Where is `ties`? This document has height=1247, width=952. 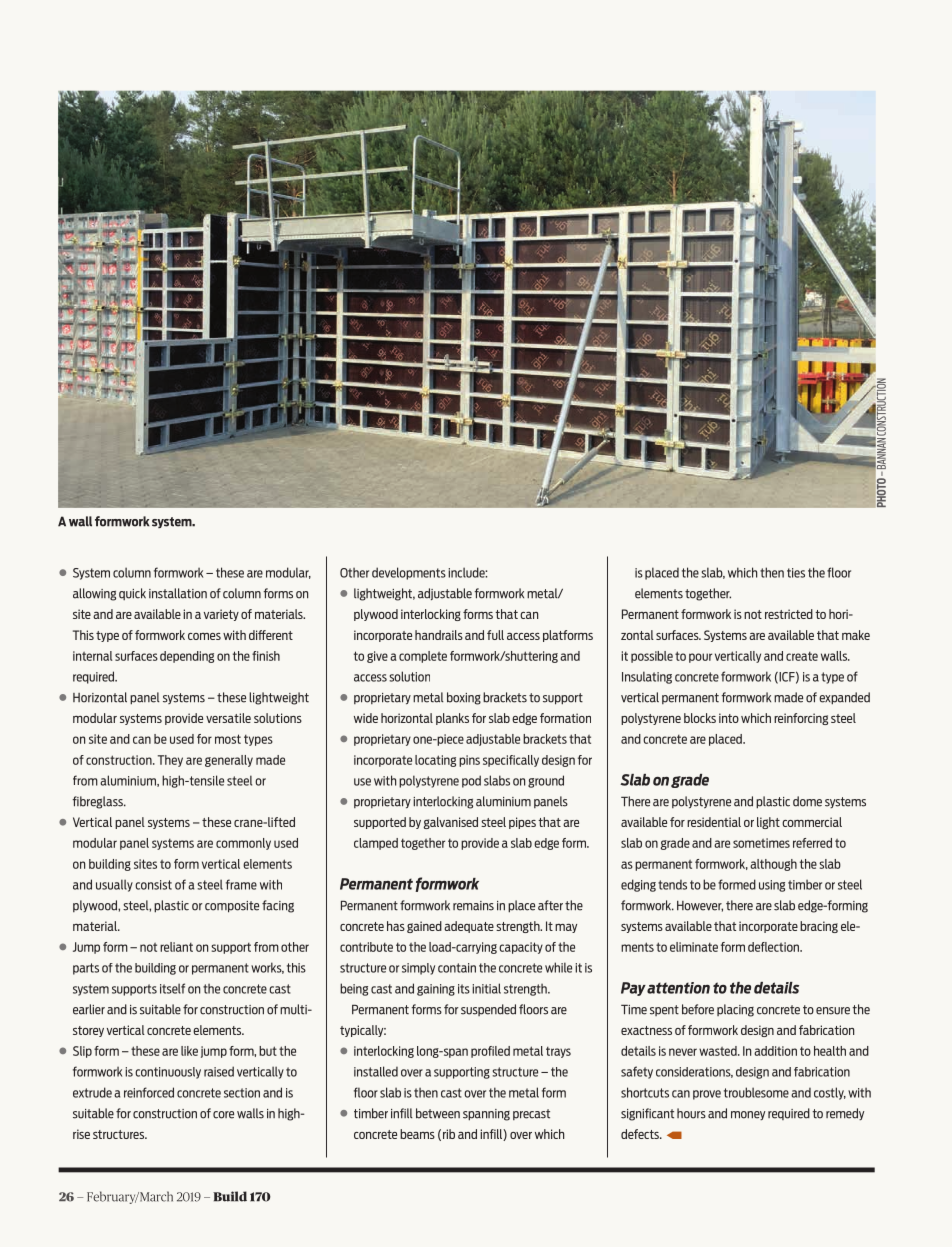
ties is located at coordinates (796, 573).
